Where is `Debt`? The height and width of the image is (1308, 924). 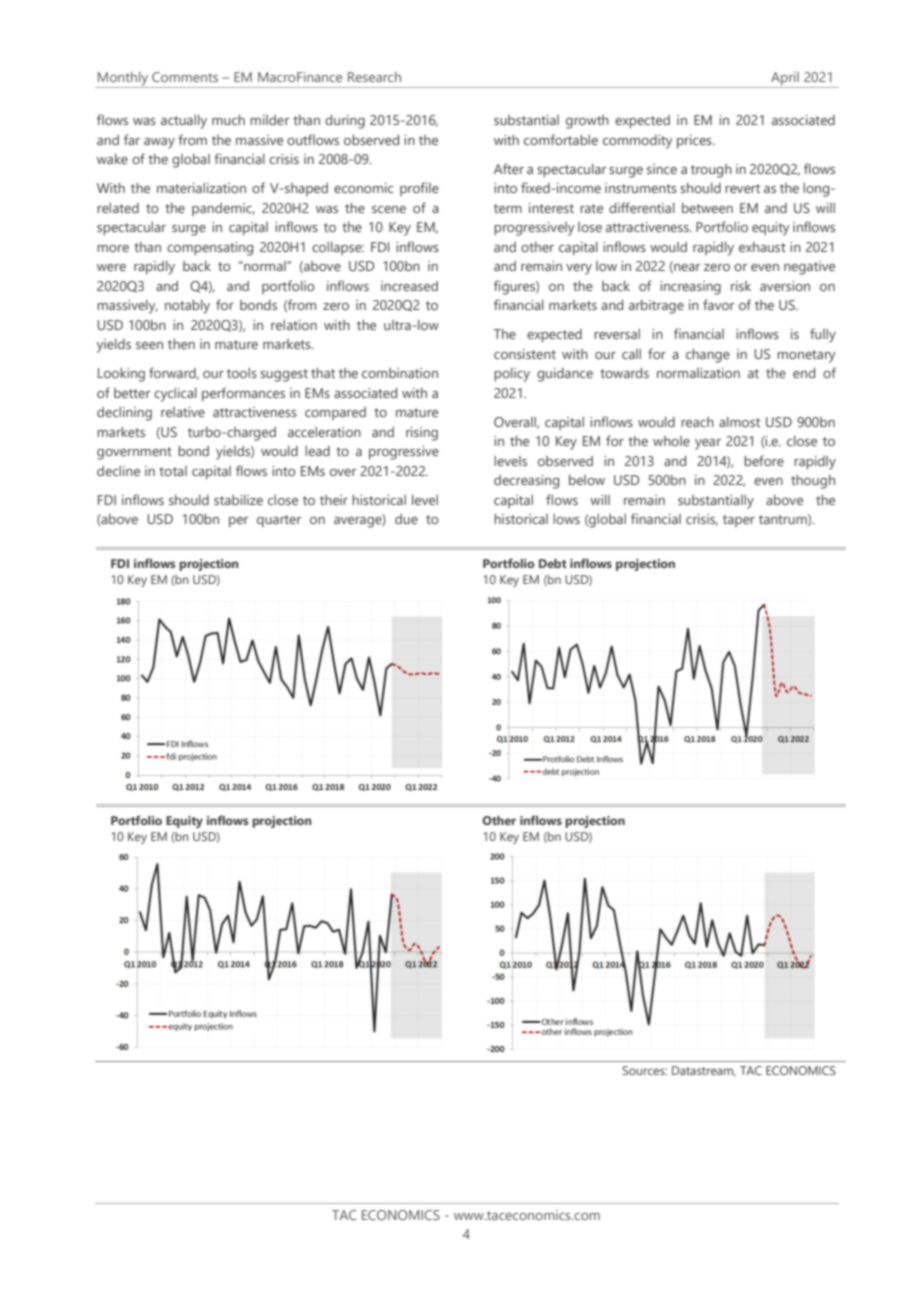
Debt is located at coordinates (553, 563).
